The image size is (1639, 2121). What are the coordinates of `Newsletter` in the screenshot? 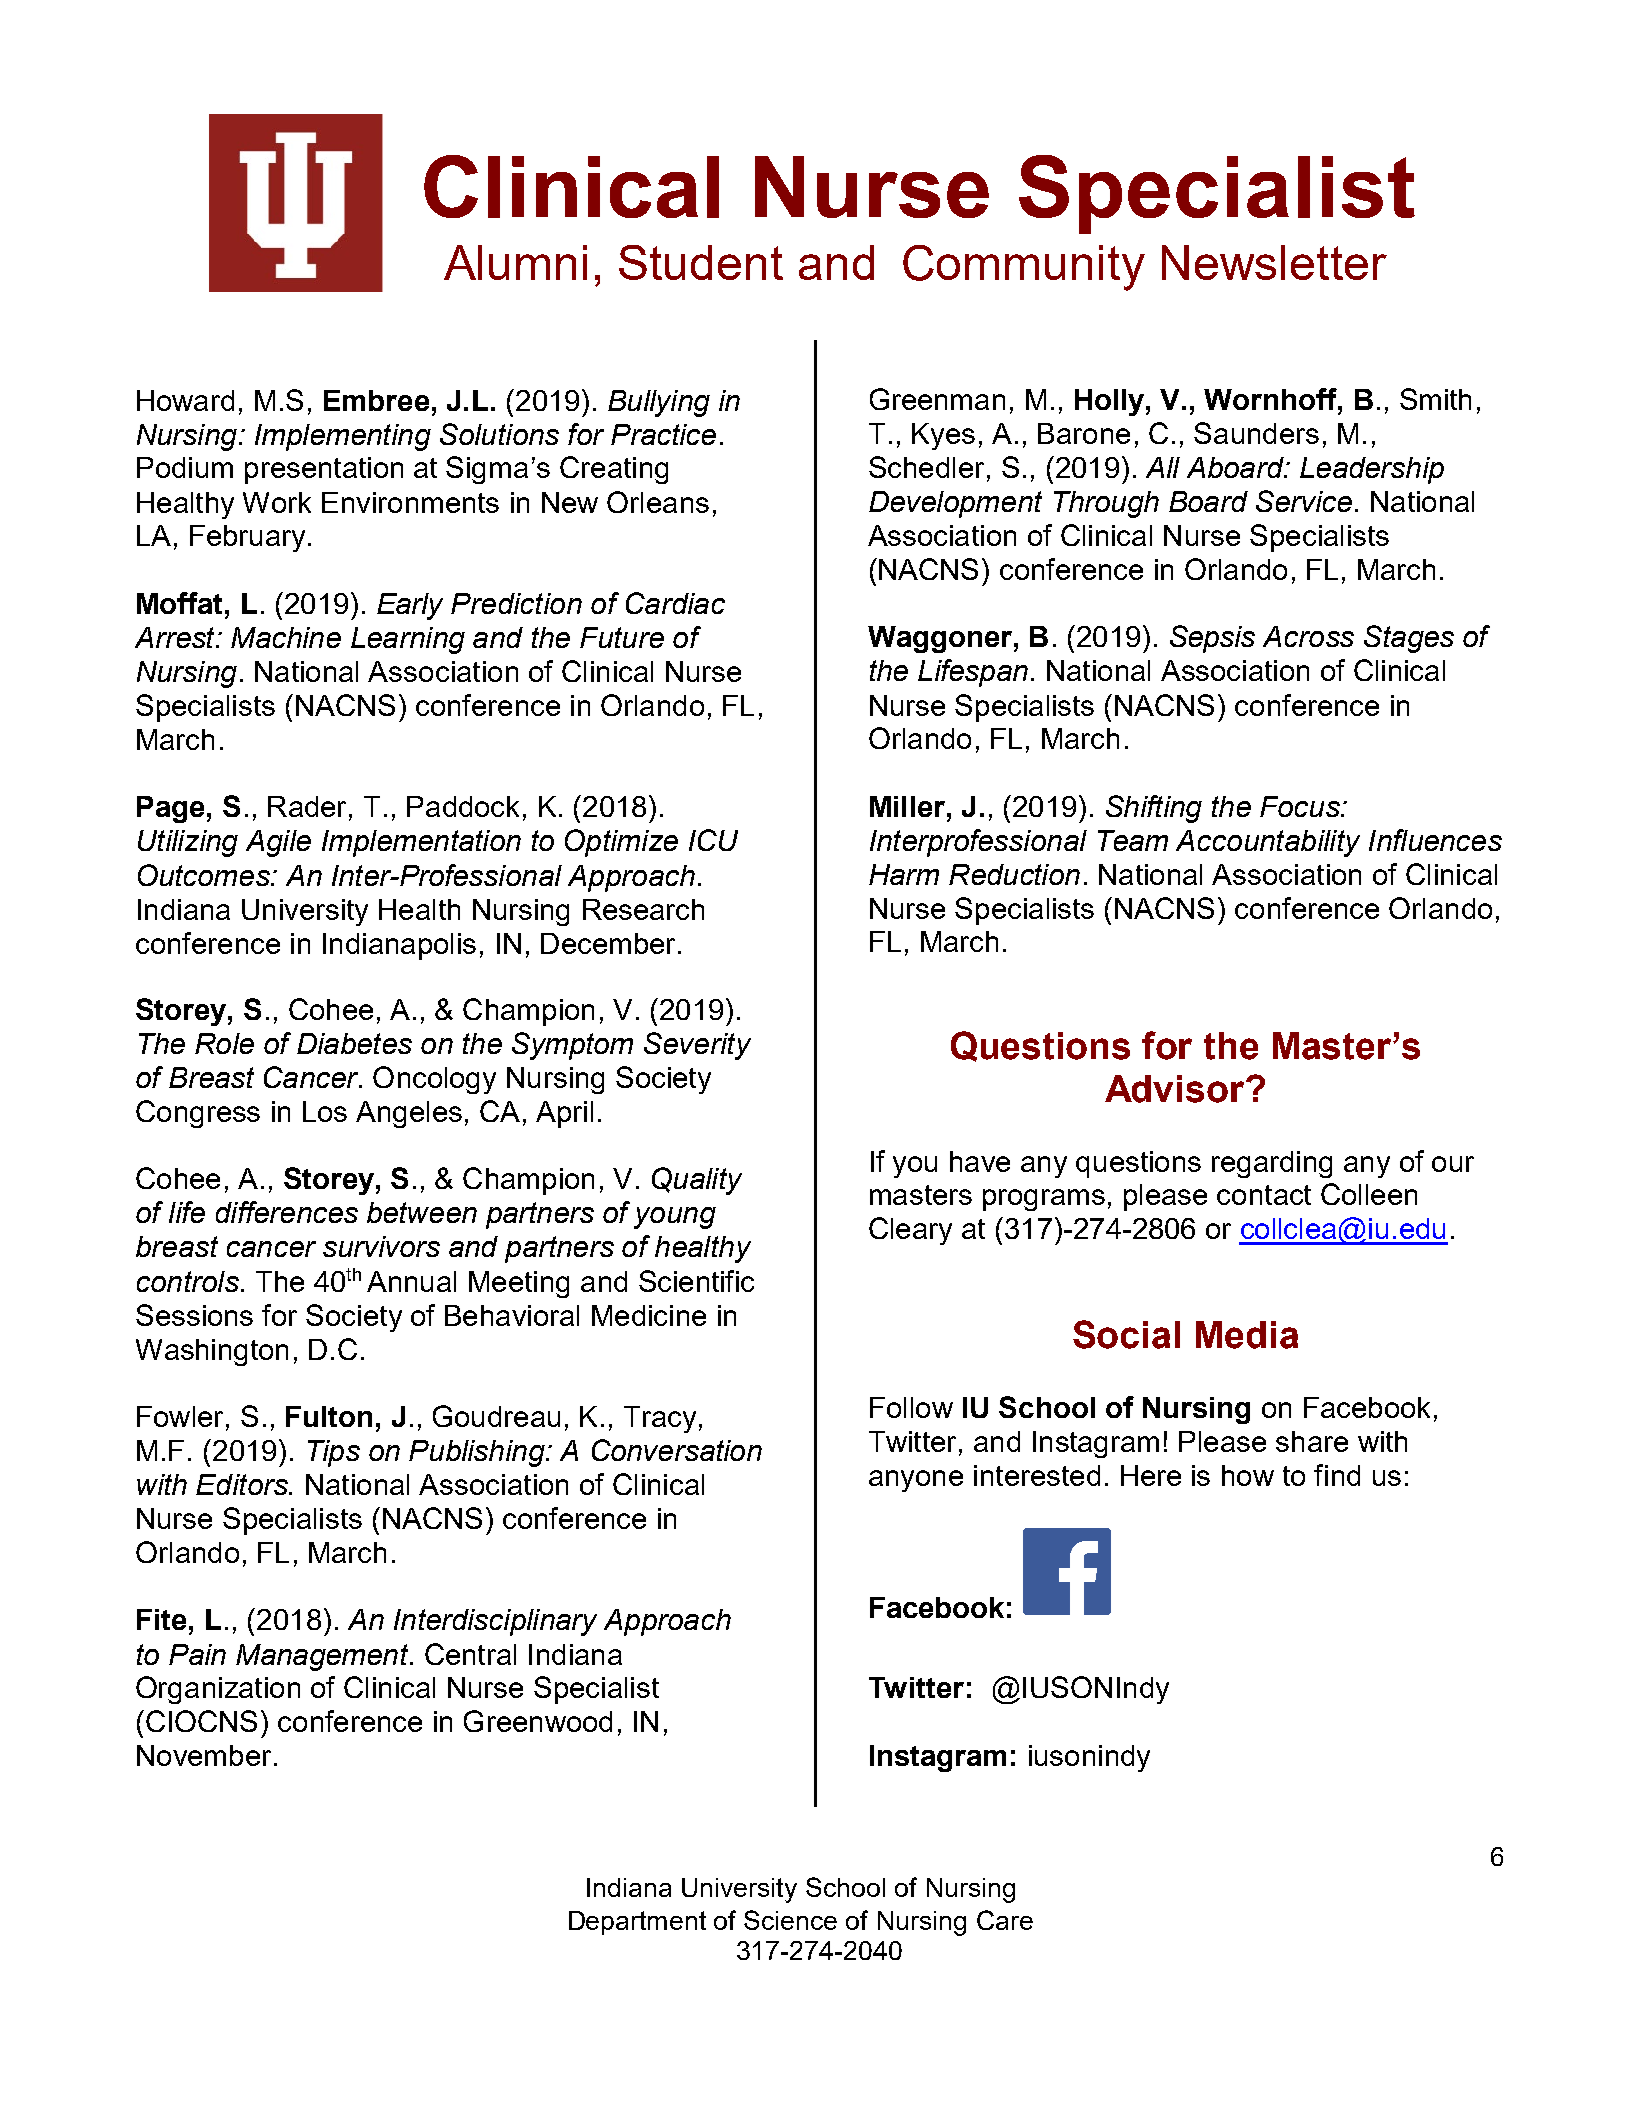 It's located at (1274, 262).
